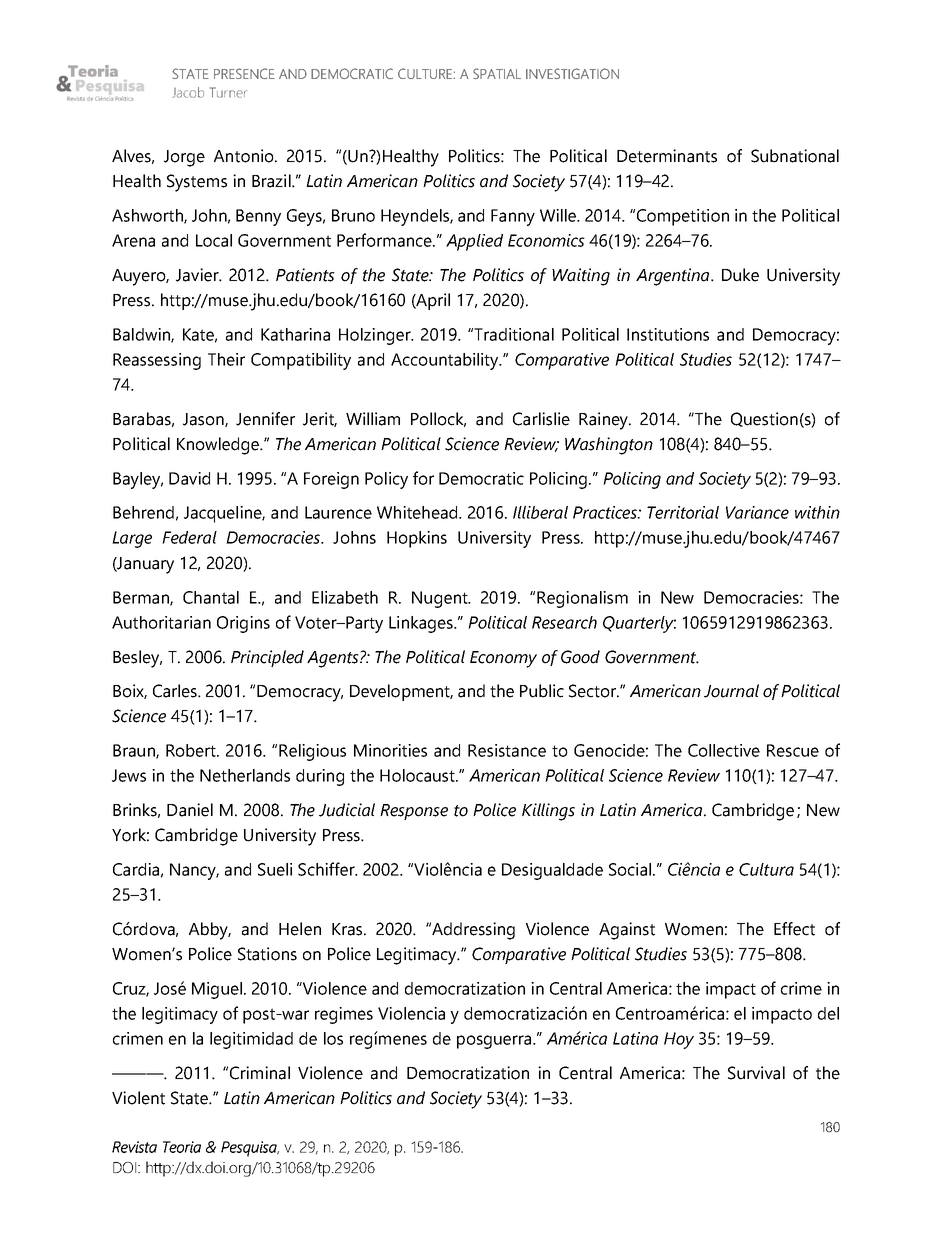 This page has width=952, height=1233. What do you see at coordinates (134, 1147) in the page?
I see `Revista` at bounding box center [134, 1147].
